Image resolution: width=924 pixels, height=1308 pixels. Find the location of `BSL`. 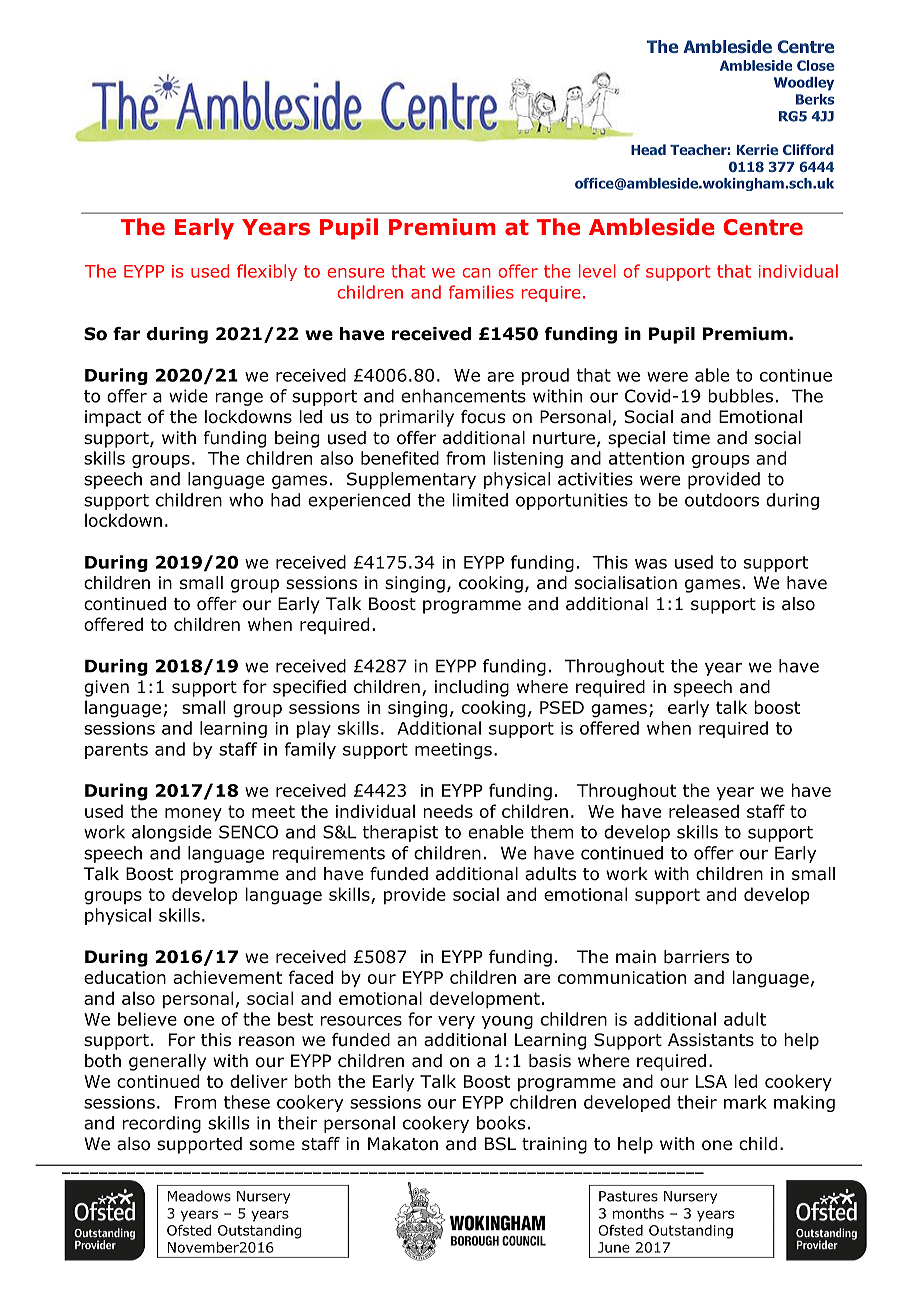

BSL is located at coordinates (500, 1144).
